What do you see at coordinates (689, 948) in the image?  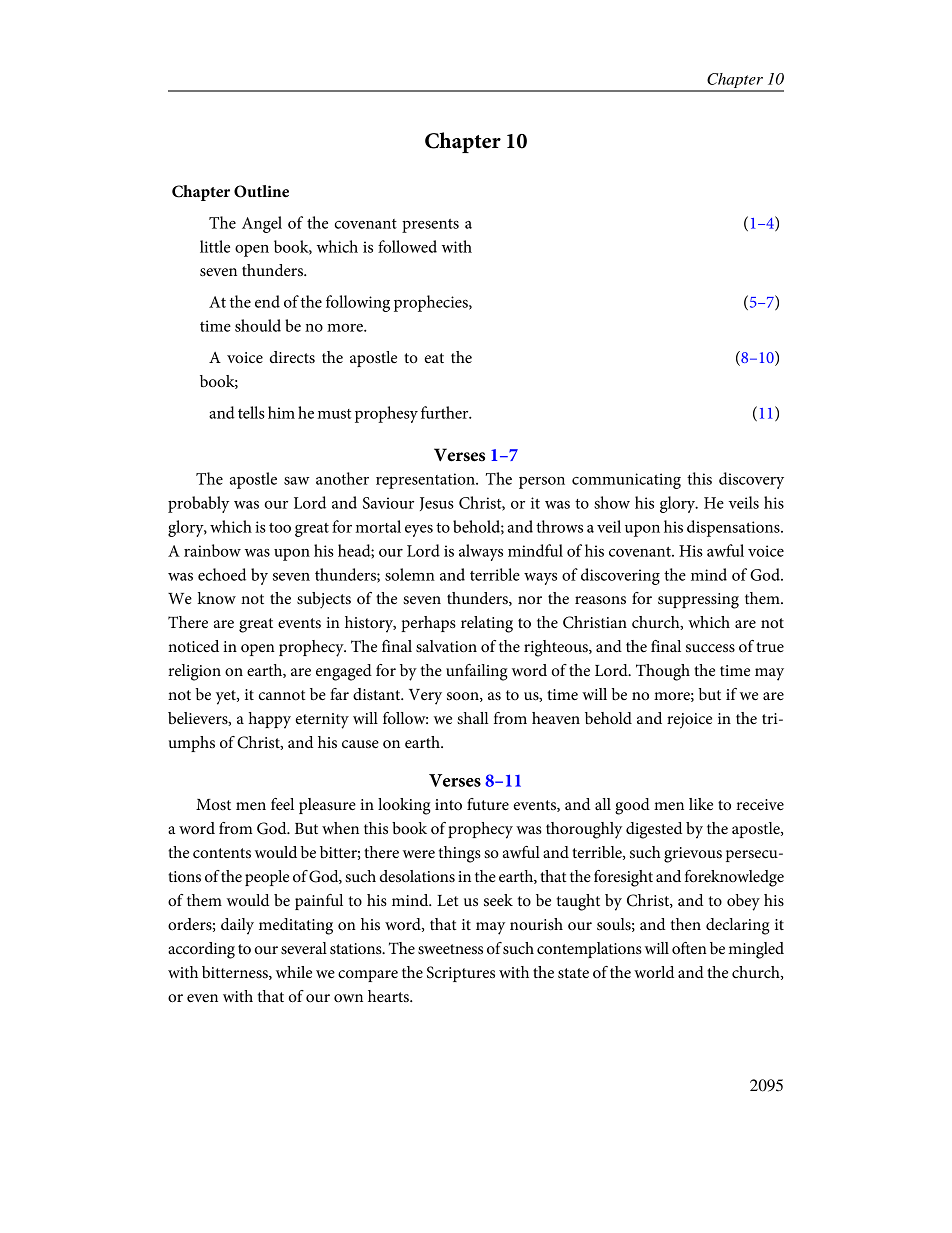 I see `often` at bounding box center [689, 948].
